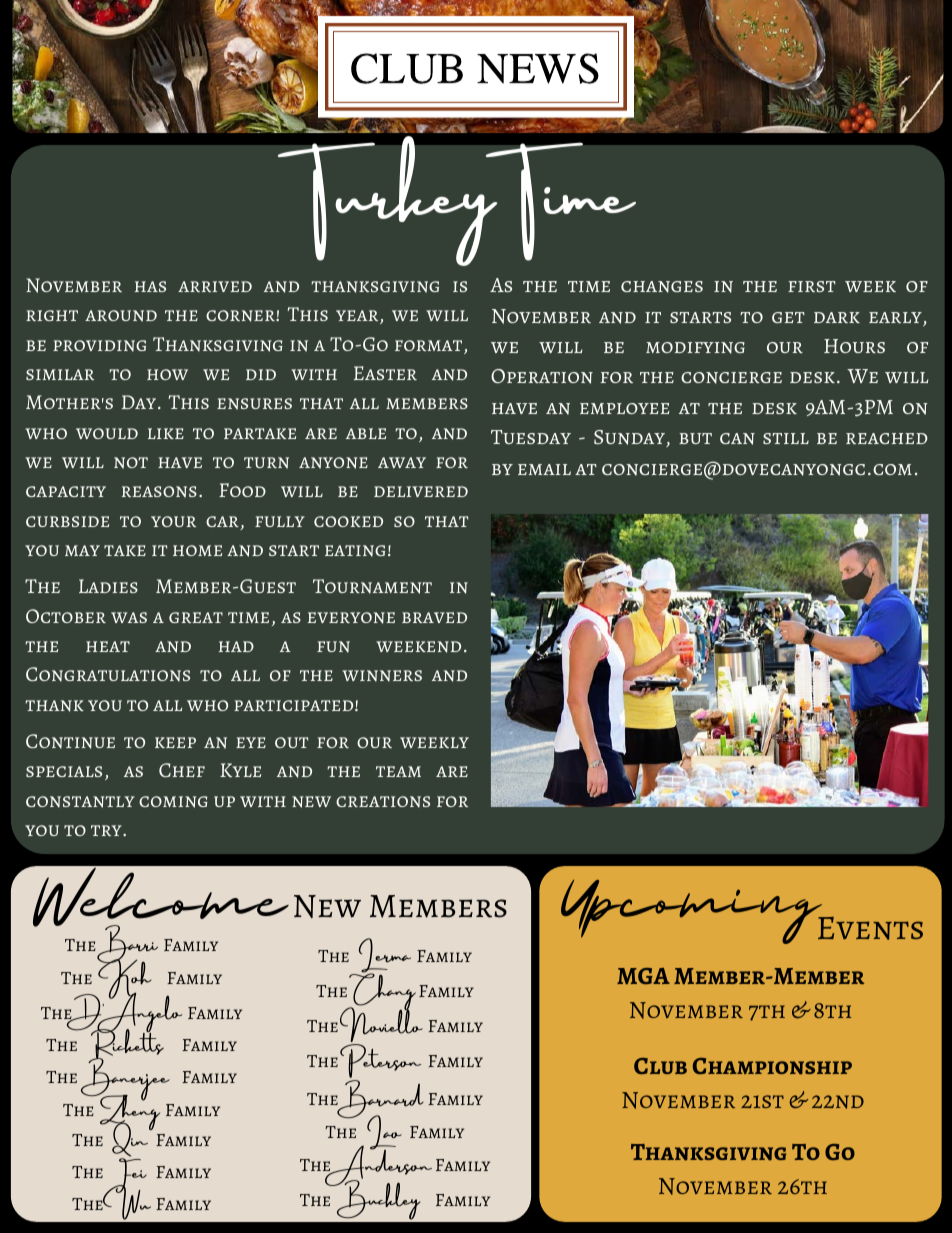 The image size is (952, 1233). Describe the element at coordinates (128, 1112) in the screenshot. I see `Zheng` at that location.
